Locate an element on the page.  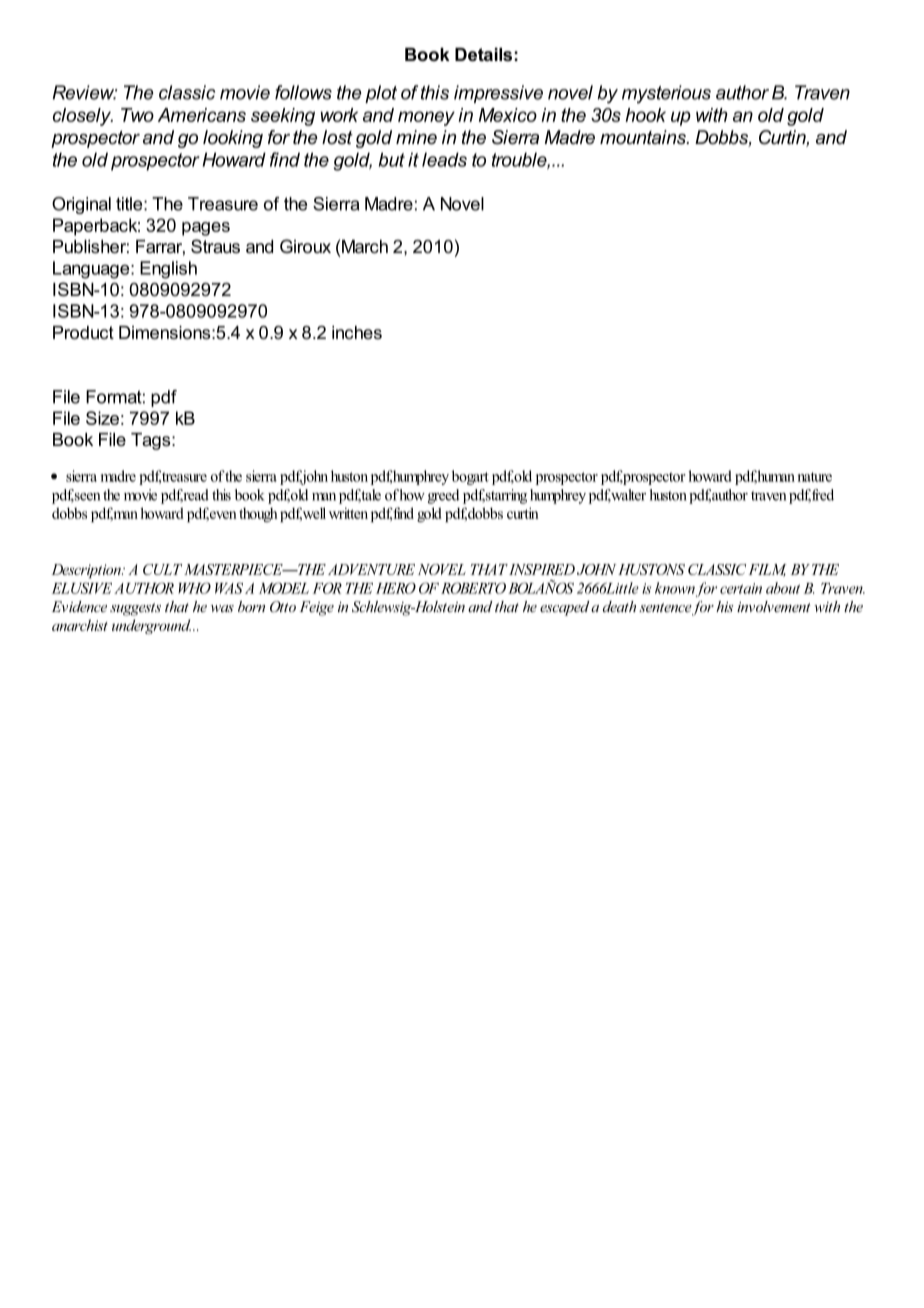
money is located at coordinates (426, 118).
